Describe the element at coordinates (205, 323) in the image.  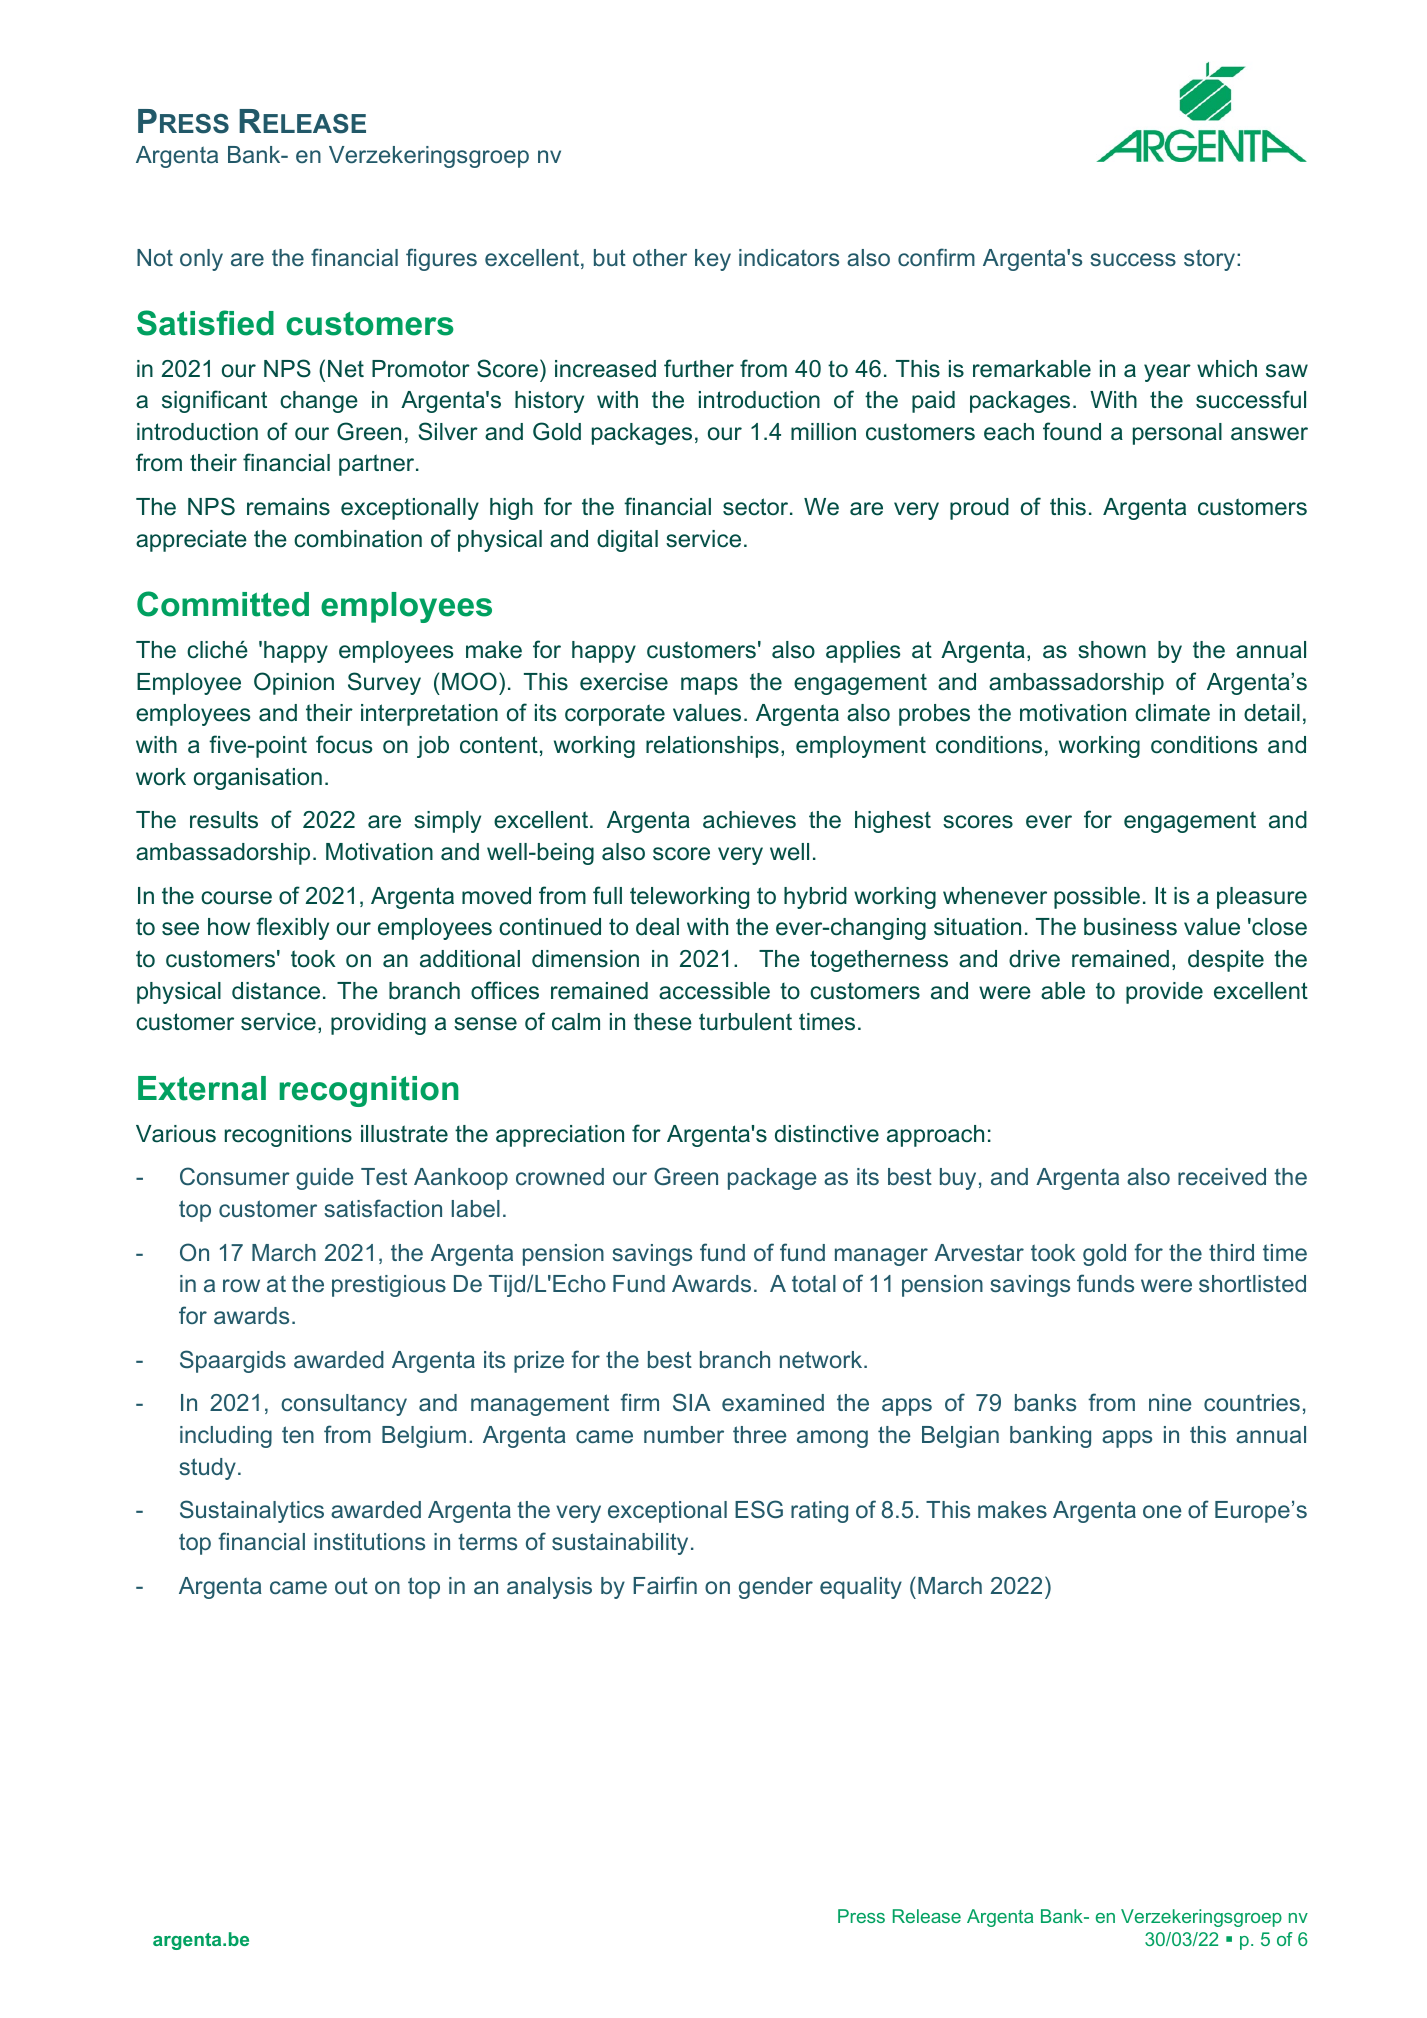
I see `Satisfied` at that location.
